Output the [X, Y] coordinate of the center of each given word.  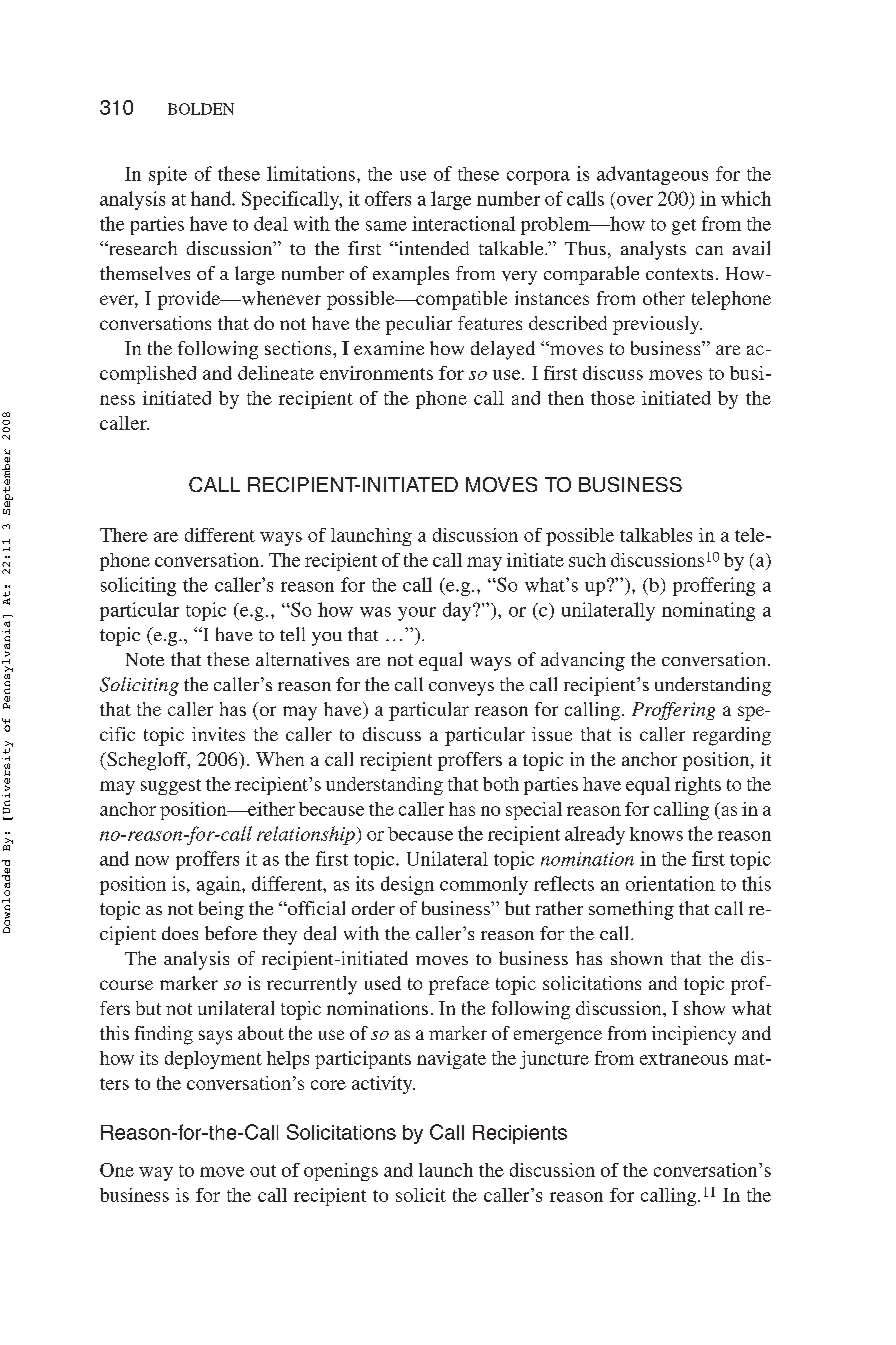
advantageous [652, 175]
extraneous [684, 1059]
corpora [538, 178]
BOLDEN [201, 109]
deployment [213, 1060]
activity [383, 1085]
